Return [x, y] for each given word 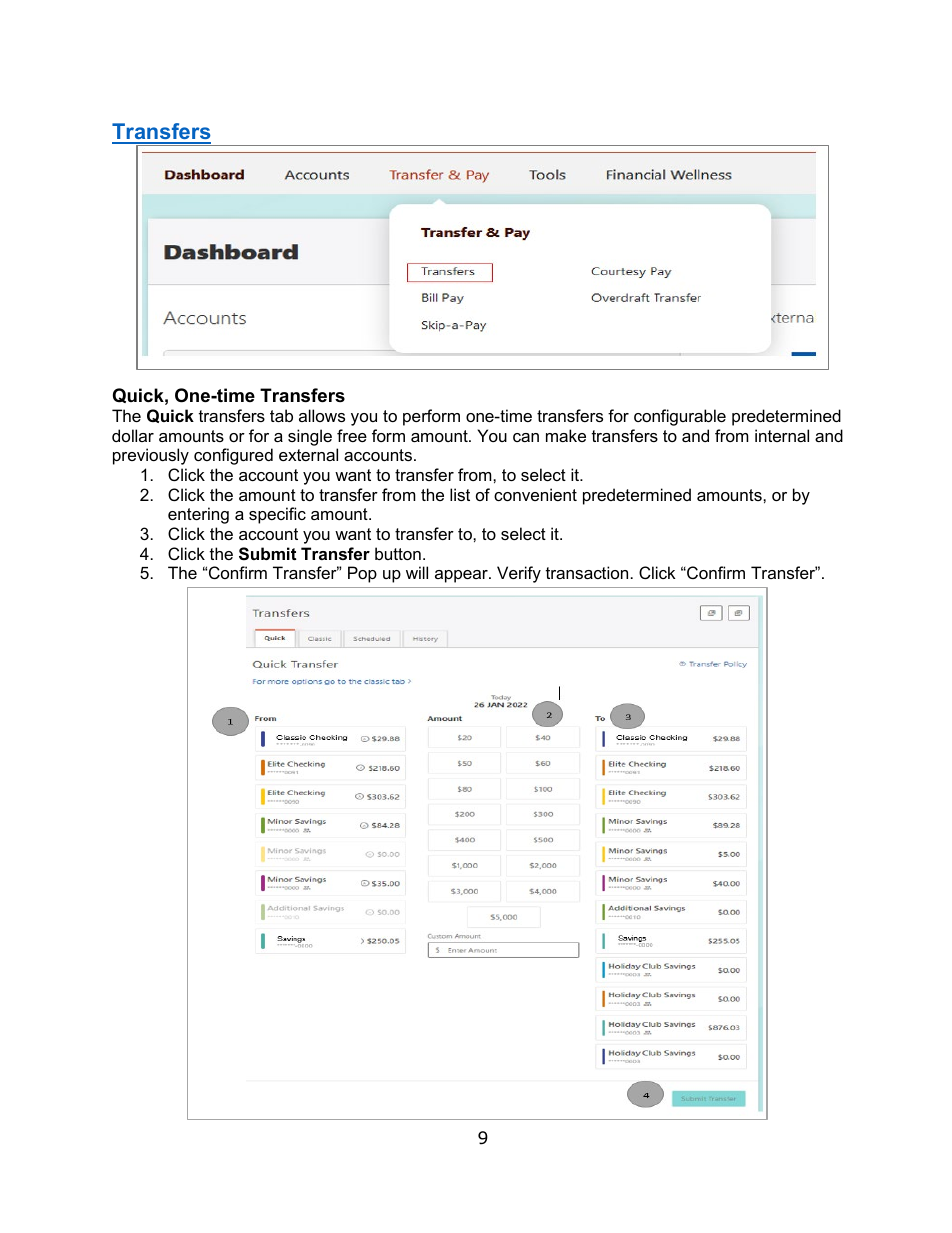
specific [277, 515]
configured [233, 456]
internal [782, 435]
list [460, 494]
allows [322, 415]
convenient [535, 494]
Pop [362, 574]
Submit [267, 554]
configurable [680, 417]
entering [198, 515]
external [308, 454]
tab [281, 415]
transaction [587, 572]
